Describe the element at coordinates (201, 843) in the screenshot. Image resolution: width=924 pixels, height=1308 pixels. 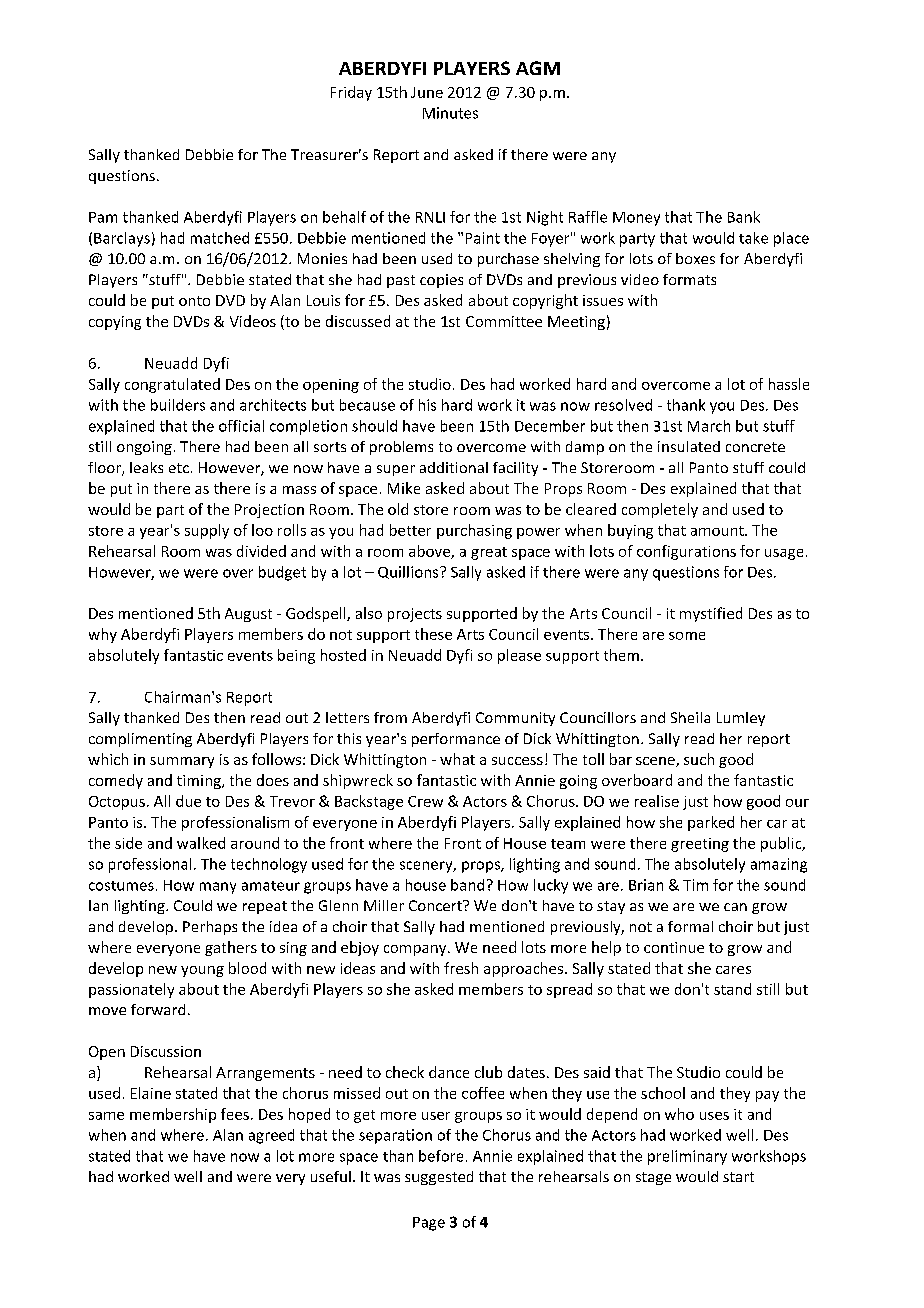
I see `walked` at that location.
